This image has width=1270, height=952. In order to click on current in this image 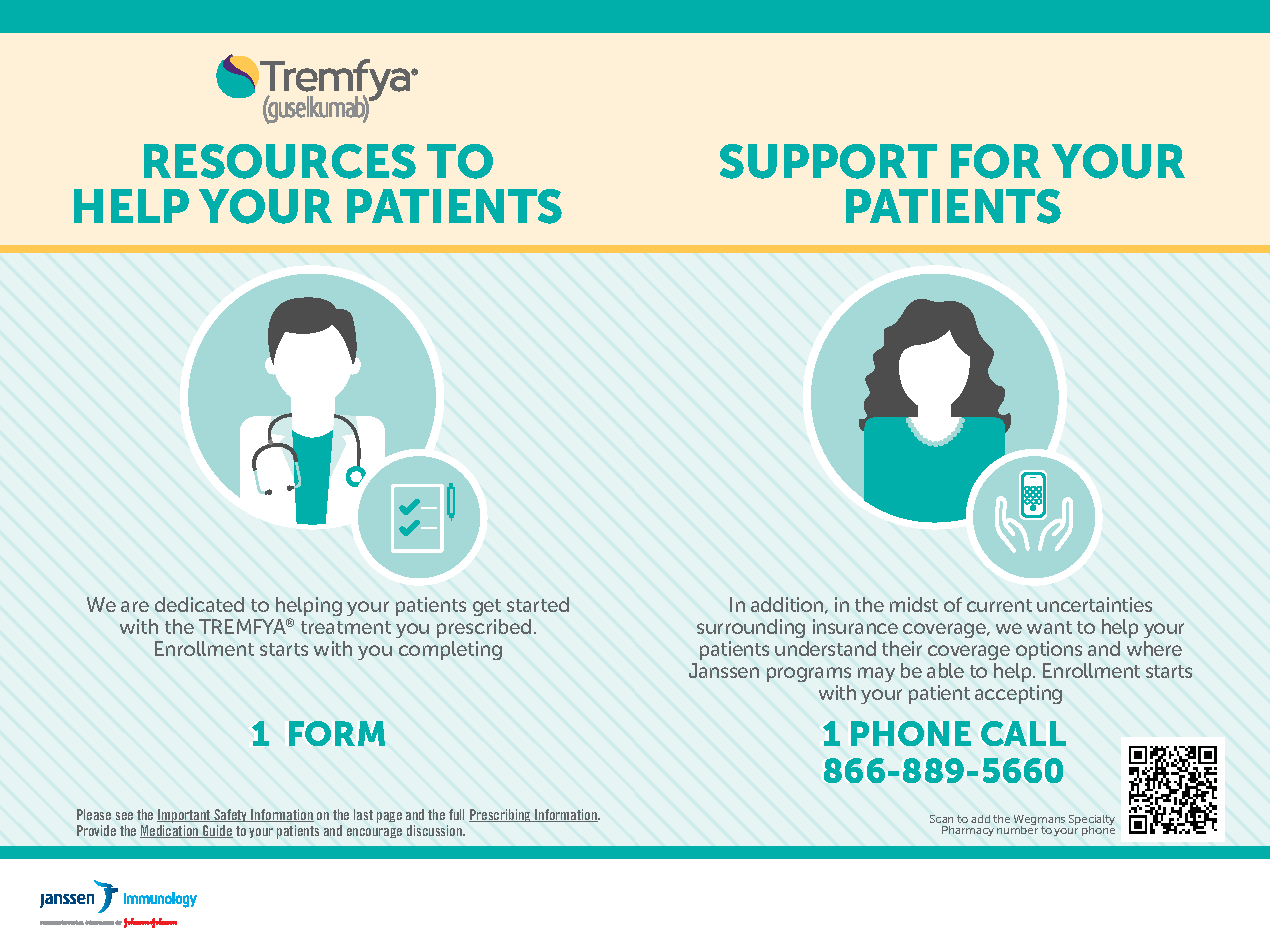, I will do `click(999, 605)`.
